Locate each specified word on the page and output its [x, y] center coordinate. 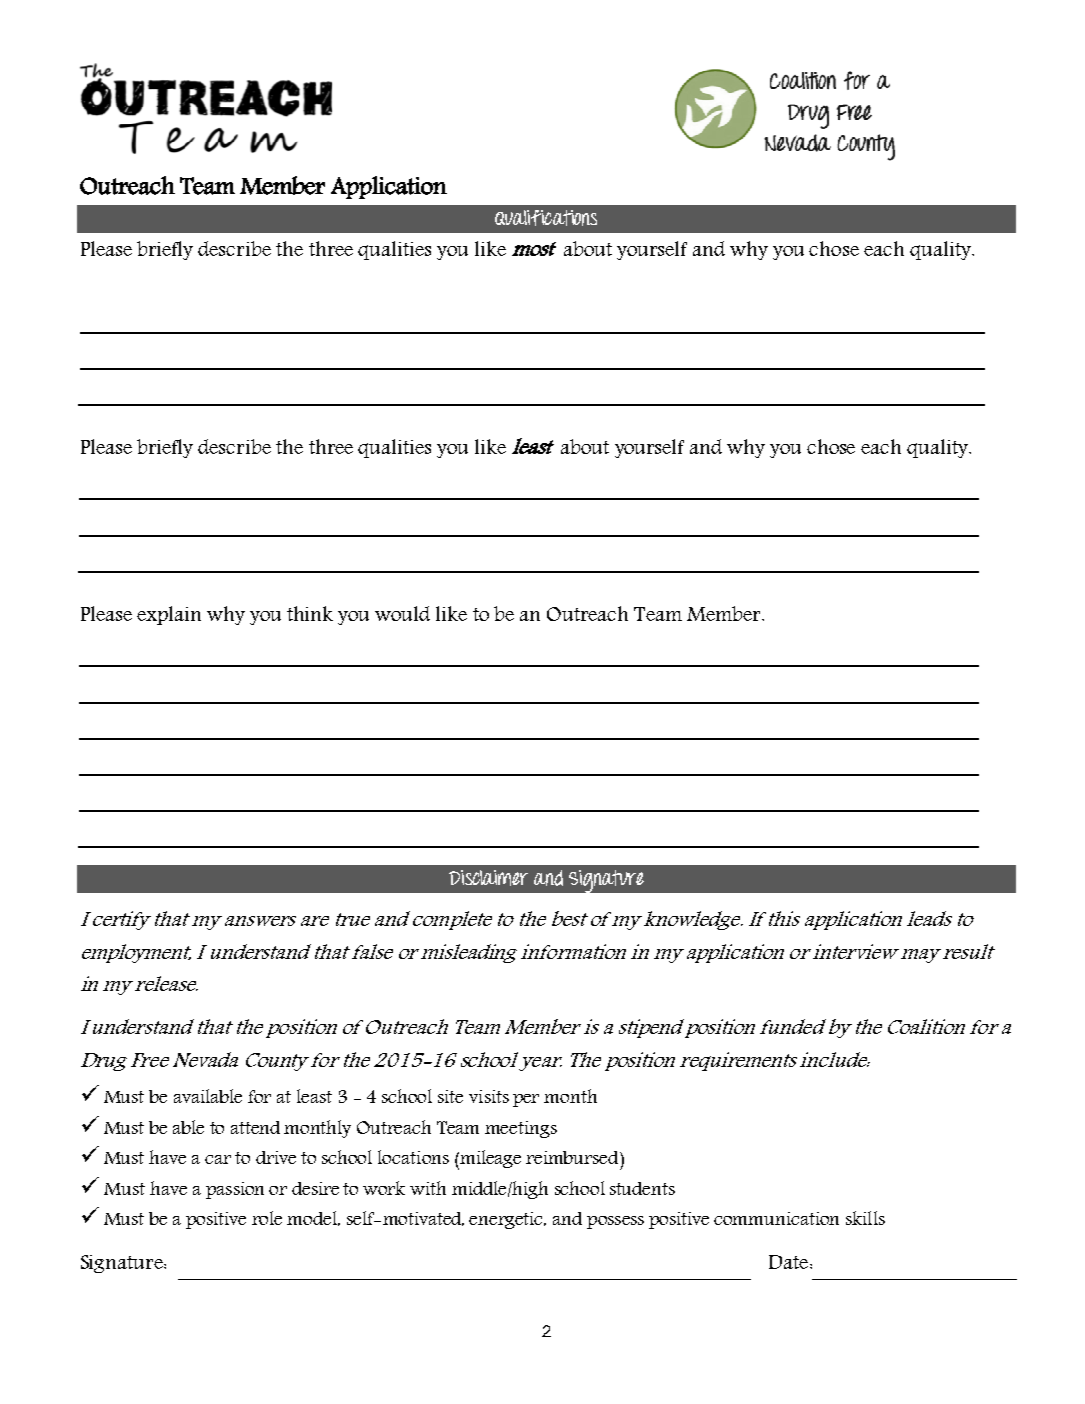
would [402, 613]
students [642, 1188]
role [267, 1218]
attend [255, 1127]
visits [489, 1096]
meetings [521, 1129]
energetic [507, 1220]
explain [169, 615]
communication [776, 1218]
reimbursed [573, 1157]
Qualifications [546, 218]
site [450, 1096]
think [310, 613]
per [526, 1100]
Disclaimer [488, 878]
